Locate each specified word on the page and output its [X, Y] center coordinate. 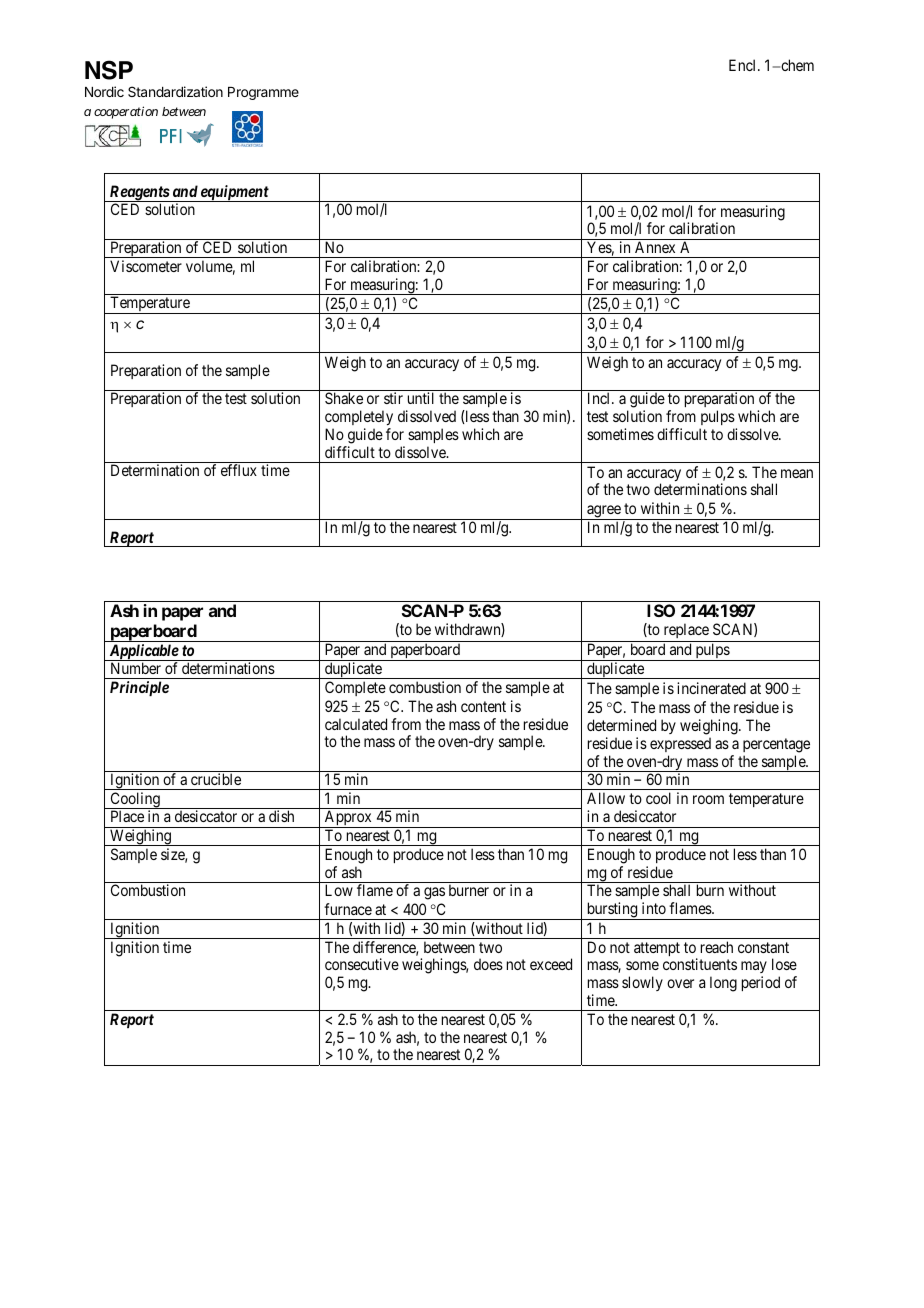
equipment [234, 193]
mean [797, 473]
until [421, 398]
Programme [263, 93]
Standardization [175, 91]
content [483, 706]
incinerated [711, 688]
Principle [139, 688]
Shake [344, 398]
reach [717, 947]
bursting [612, 911]
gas [434, 893]
